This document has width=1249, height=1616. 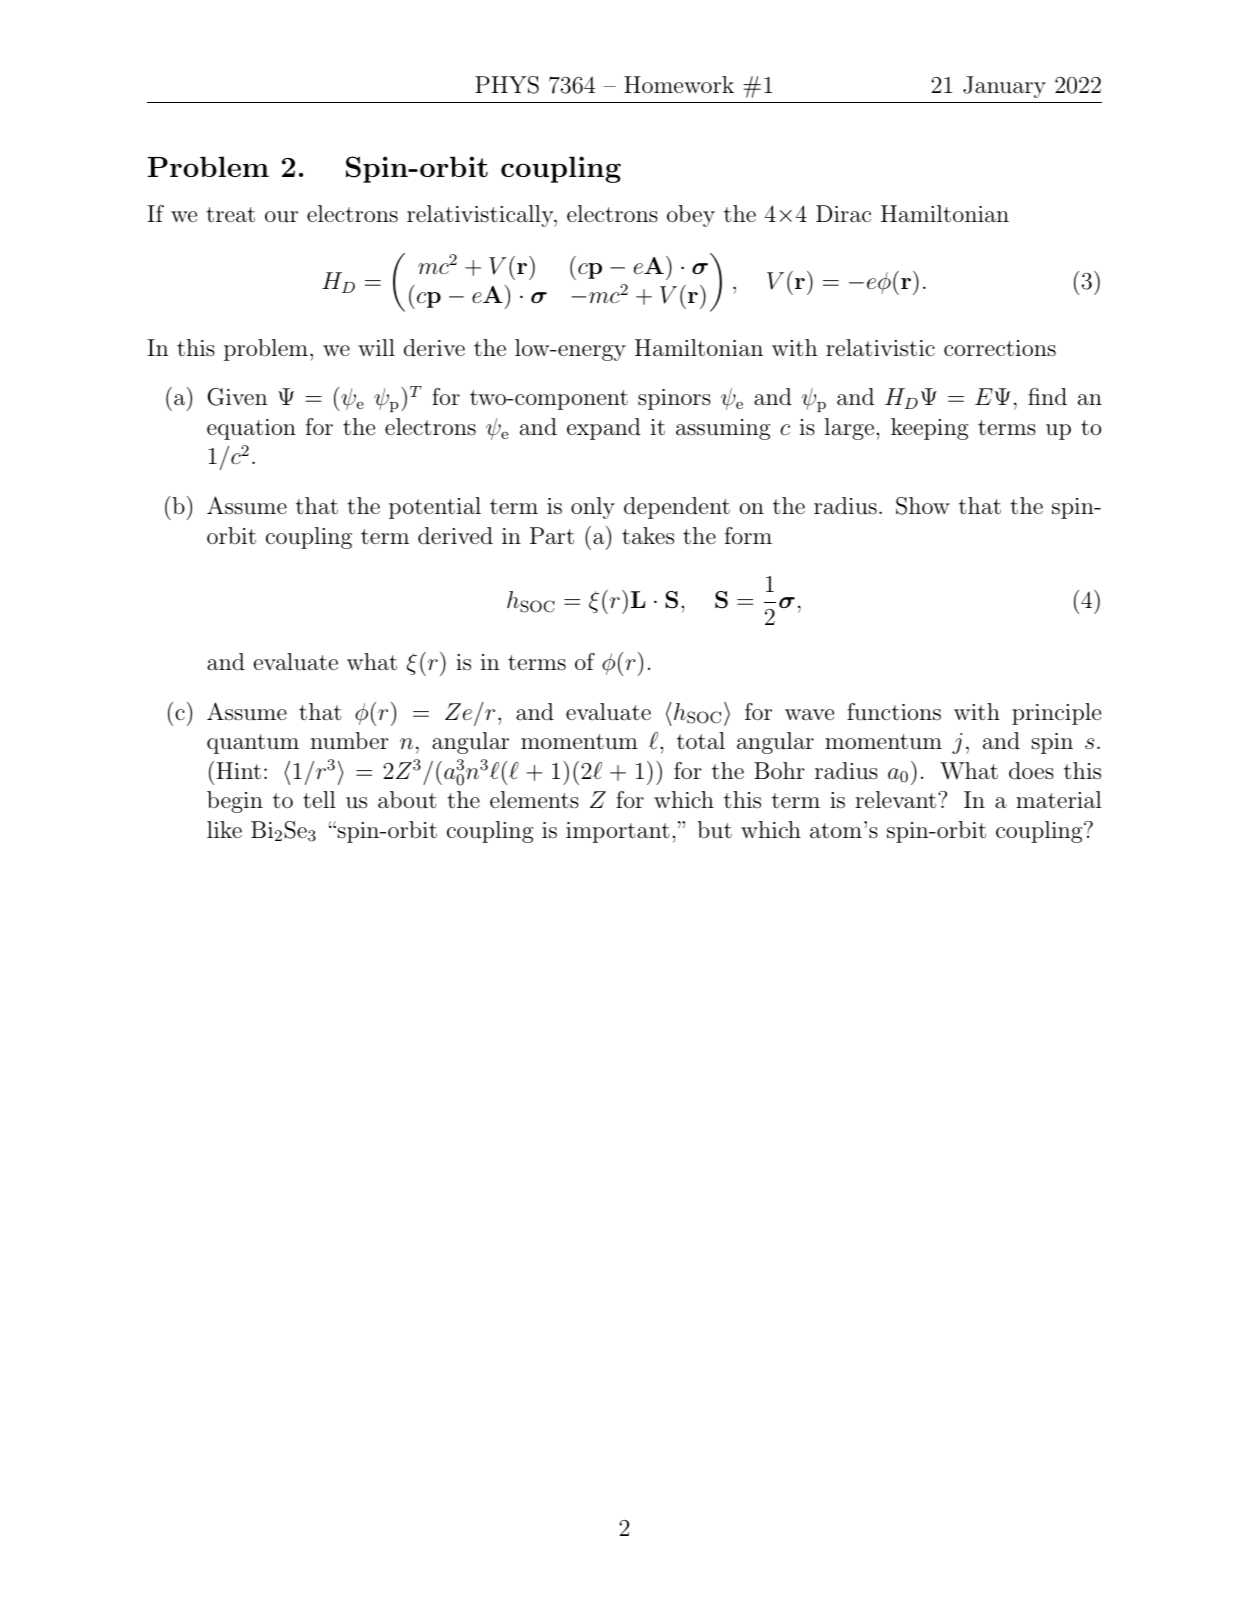 I want to click on Homework, so click(x=679, y=84).
